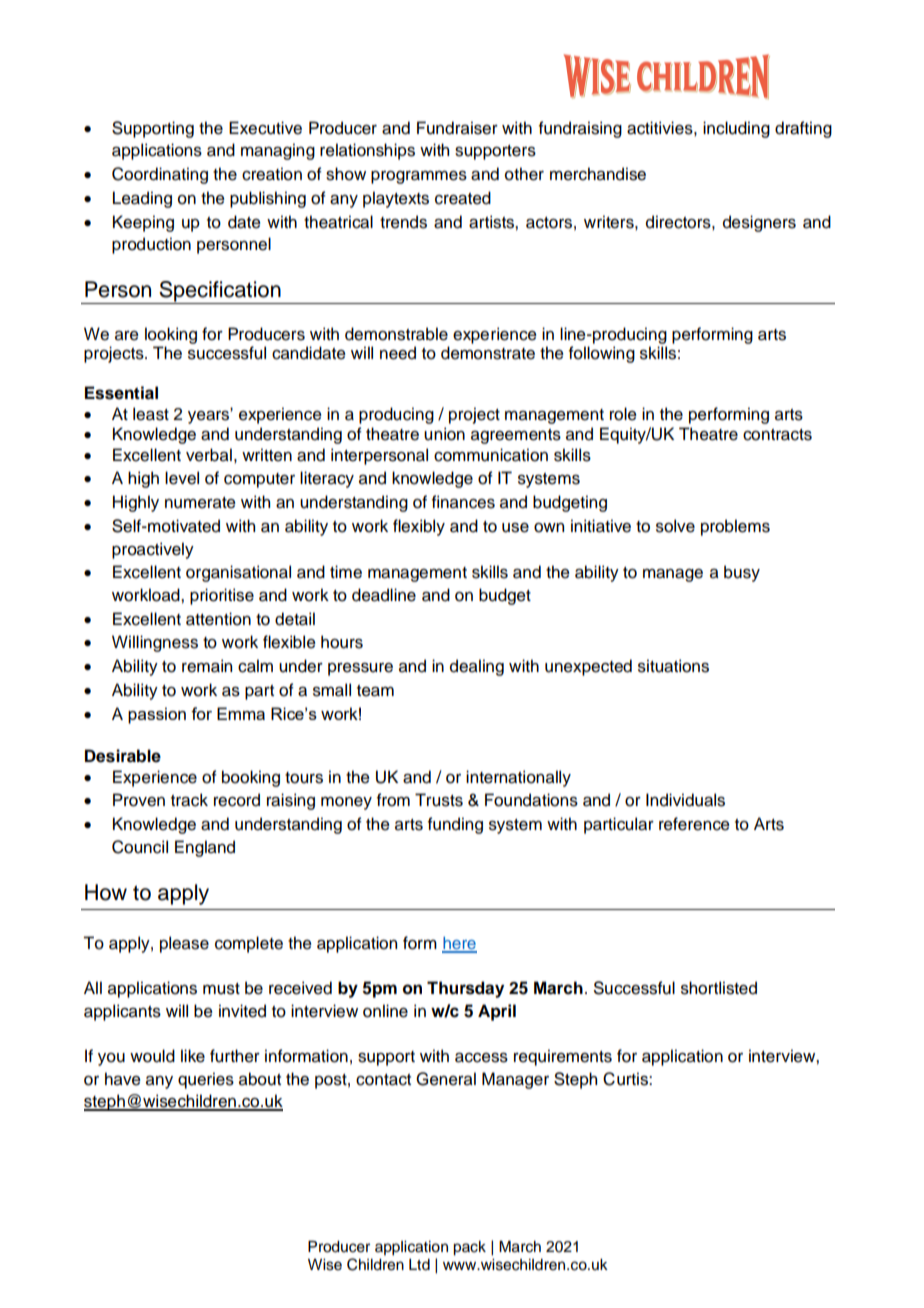 Image resolution: width=924 pixels, height=1308 pixels. Describe the element at coordinates (184, 944) in the screenshot. I see `please` at that location.
